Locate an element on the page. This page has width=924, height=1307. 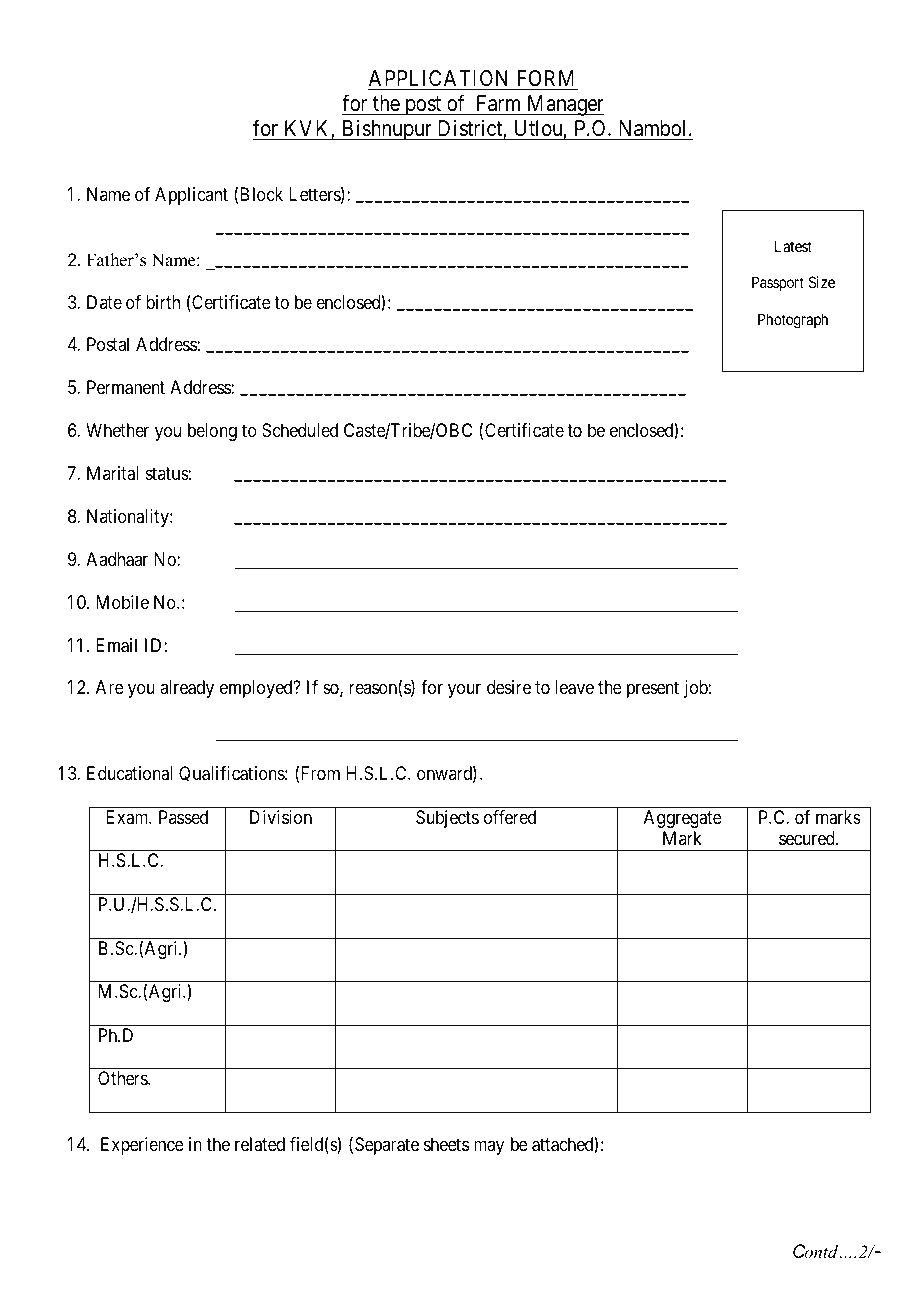
Manager is located at coordinates (564, 105).
